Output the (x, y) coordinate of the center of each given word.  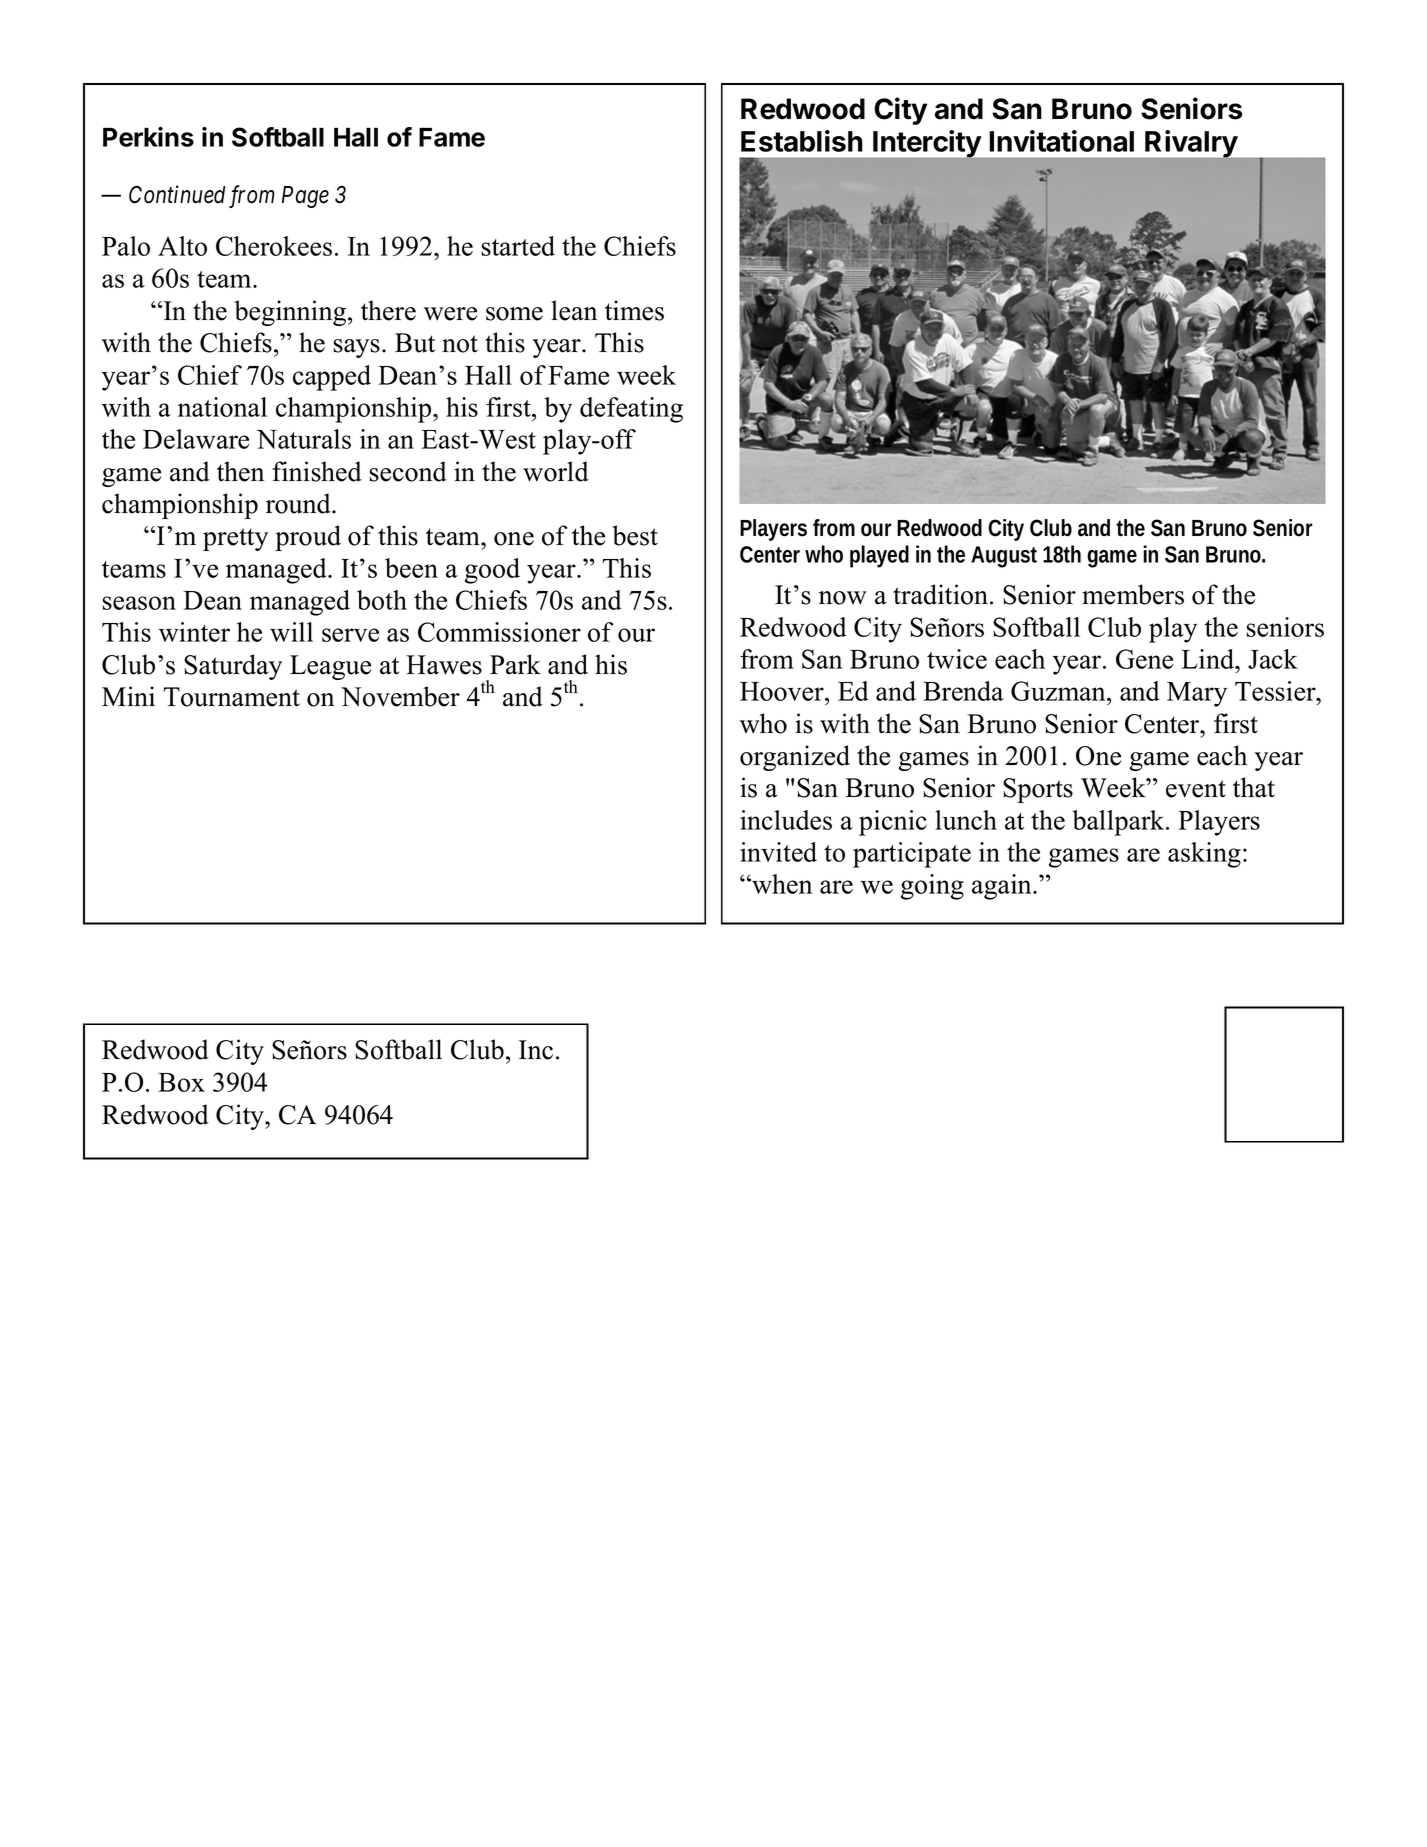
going (932, 887)
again (1003, 887)
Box (181, 1082)
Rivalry (1191, 145)
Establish (802, 141)
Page (305, 197)
